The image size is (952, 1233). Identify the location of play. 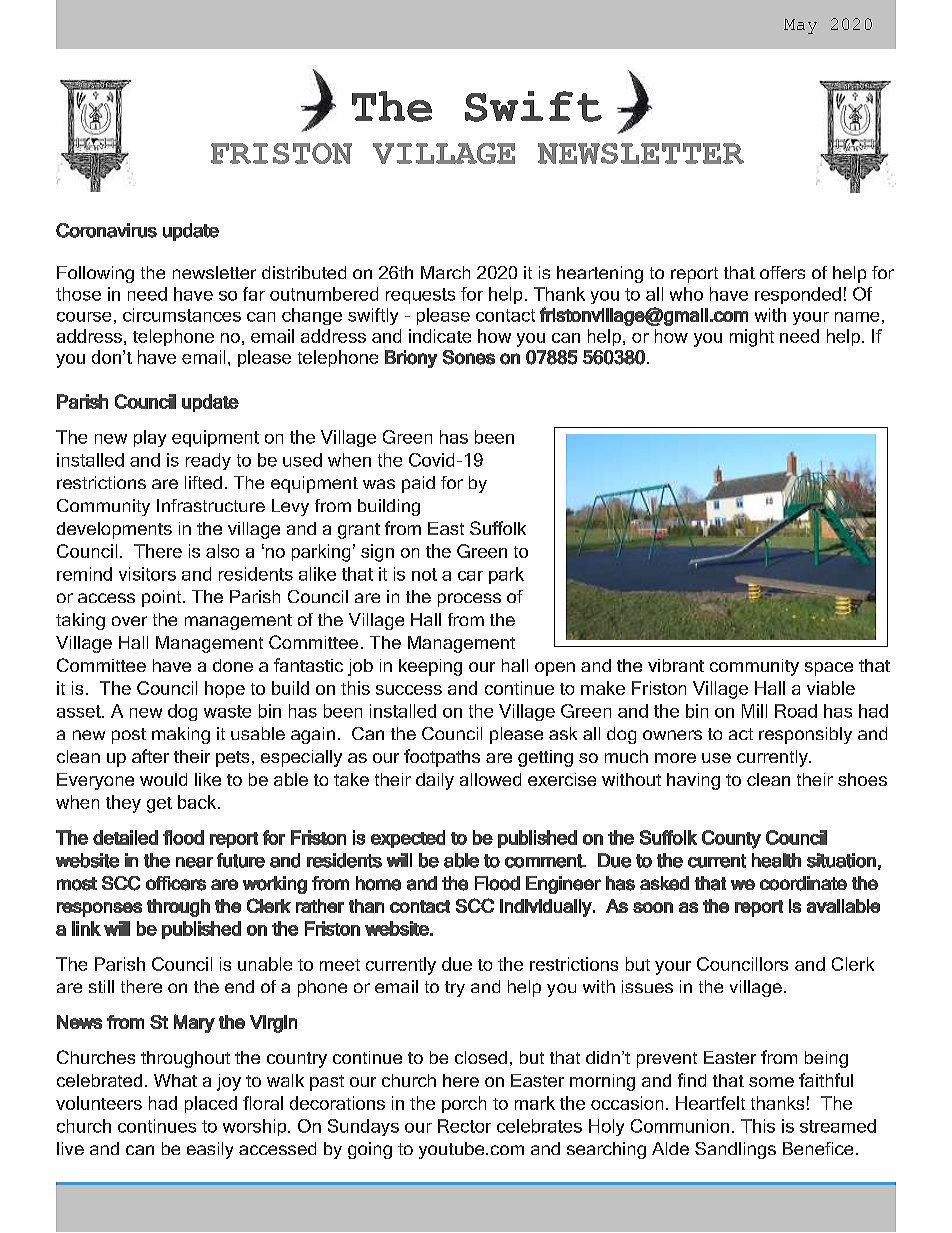
(150, 438).
